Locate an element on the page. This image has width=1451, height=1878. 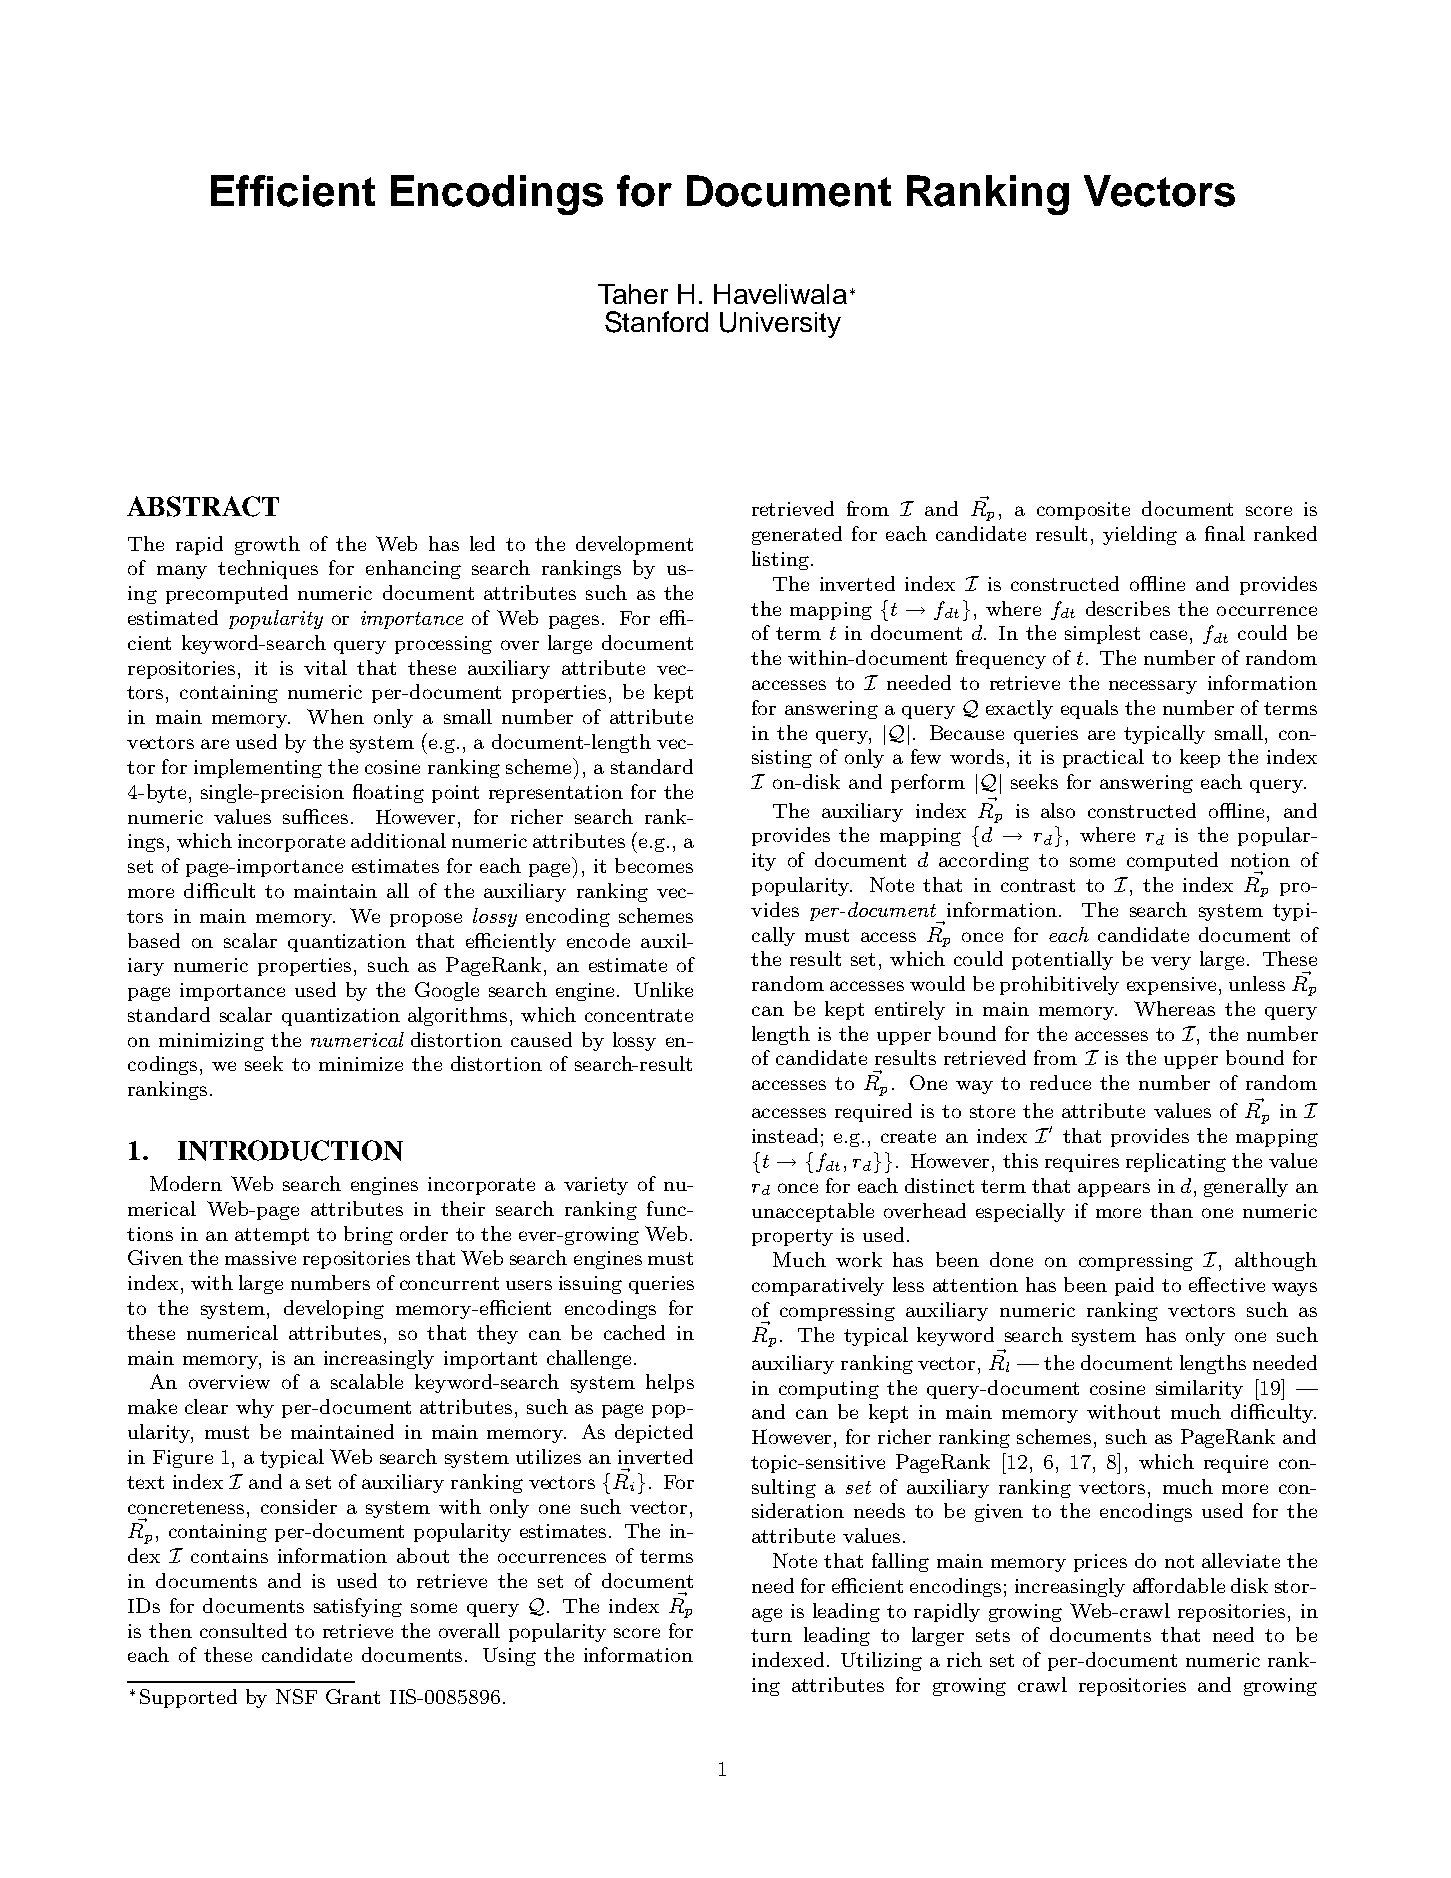
ABSTRACT is located at coordinates (203, 506).
